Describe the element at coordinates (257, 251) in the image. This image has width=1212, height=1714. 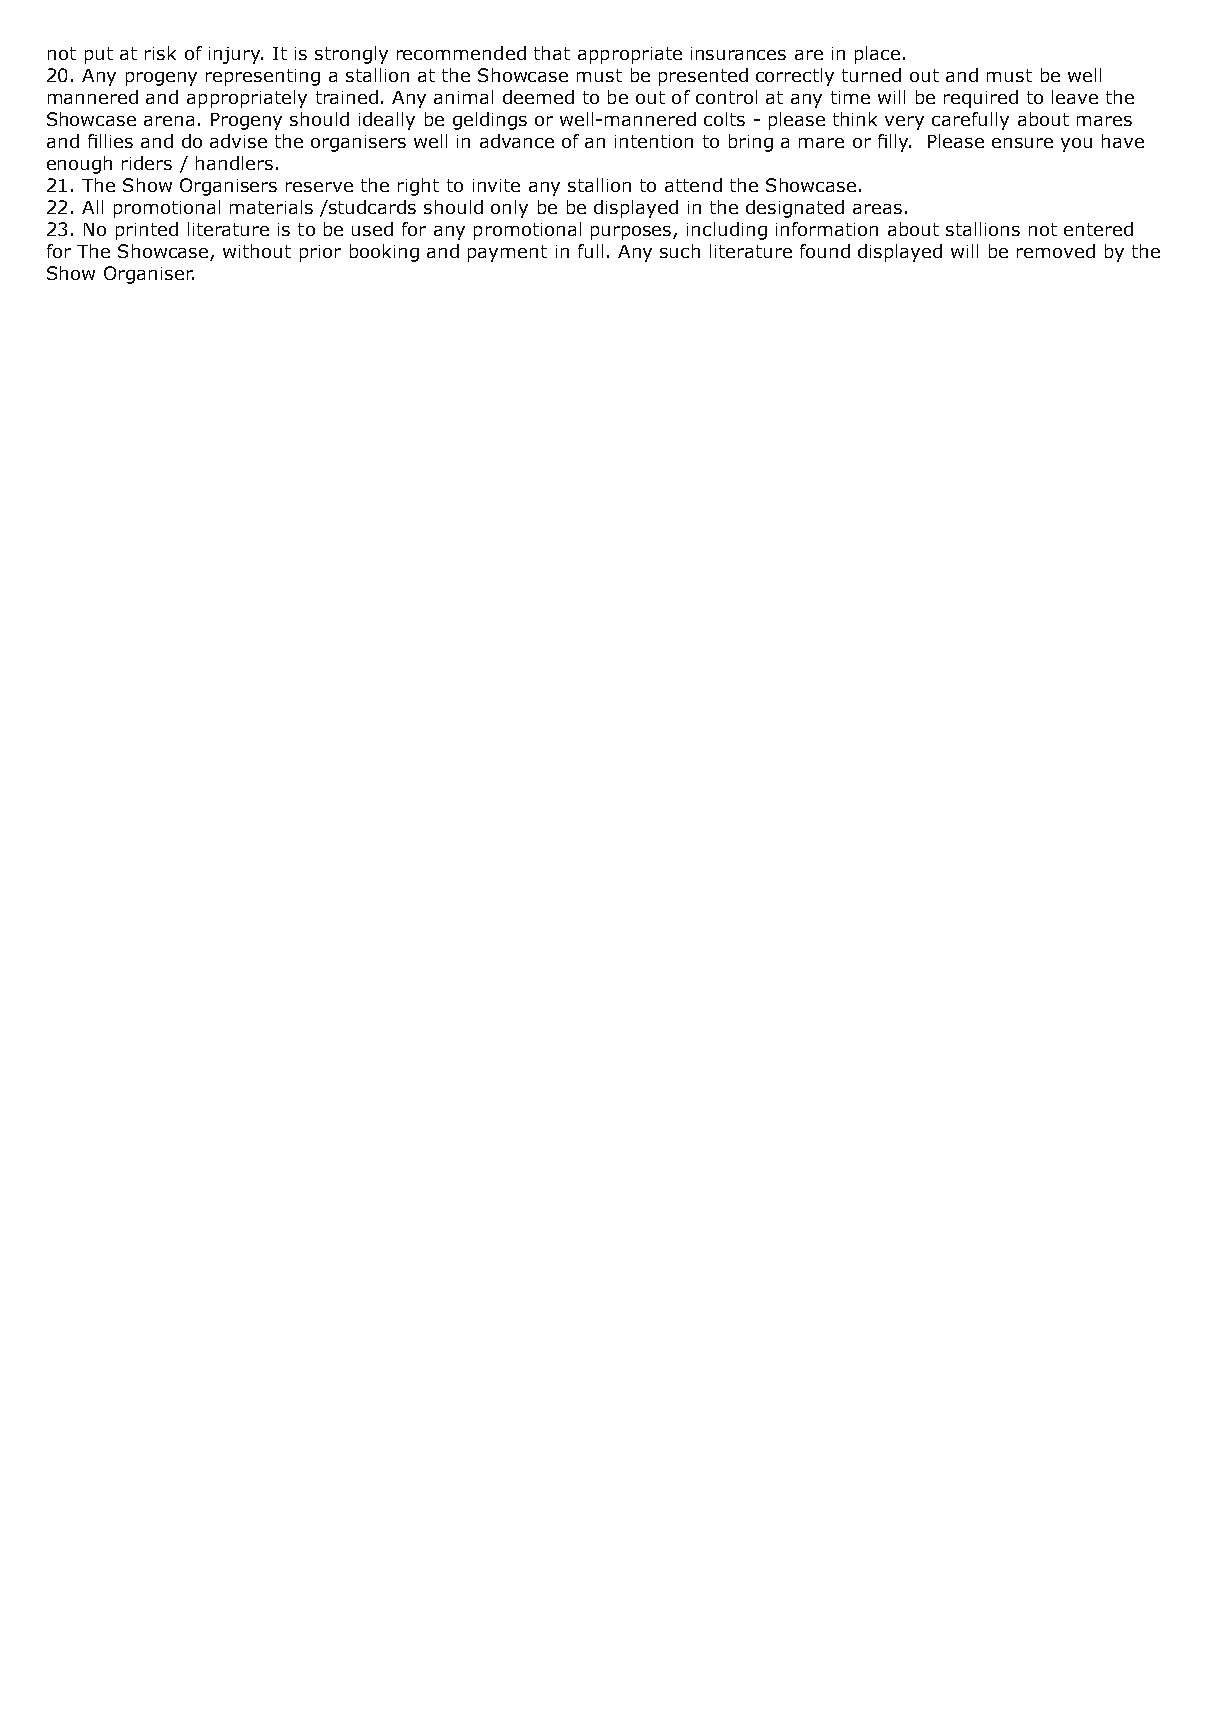
I see `without` at that location.
